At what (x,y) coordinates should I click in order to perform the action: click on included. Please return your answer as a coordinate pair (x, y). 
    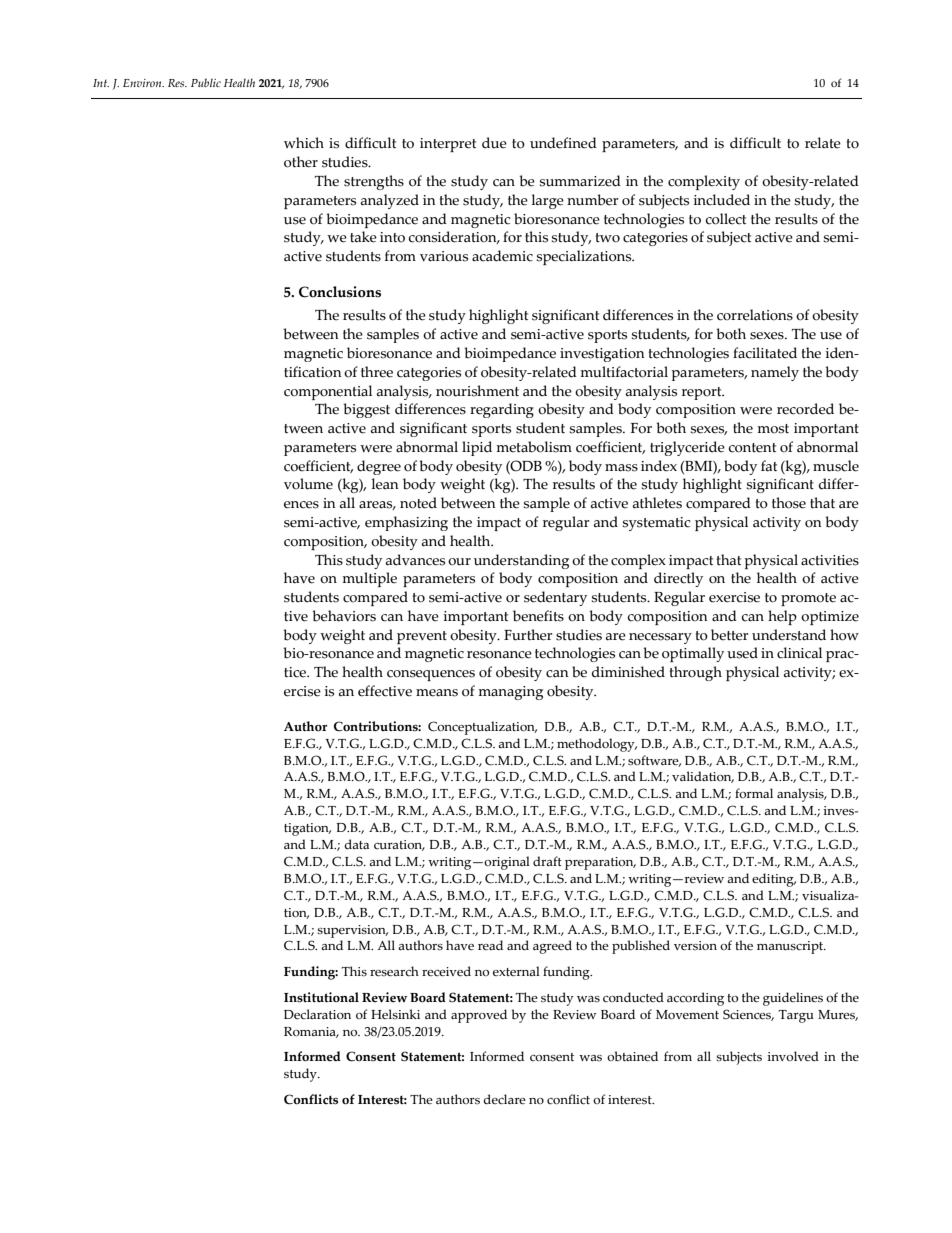
    Looking at the image, I should click on (722, 200).
